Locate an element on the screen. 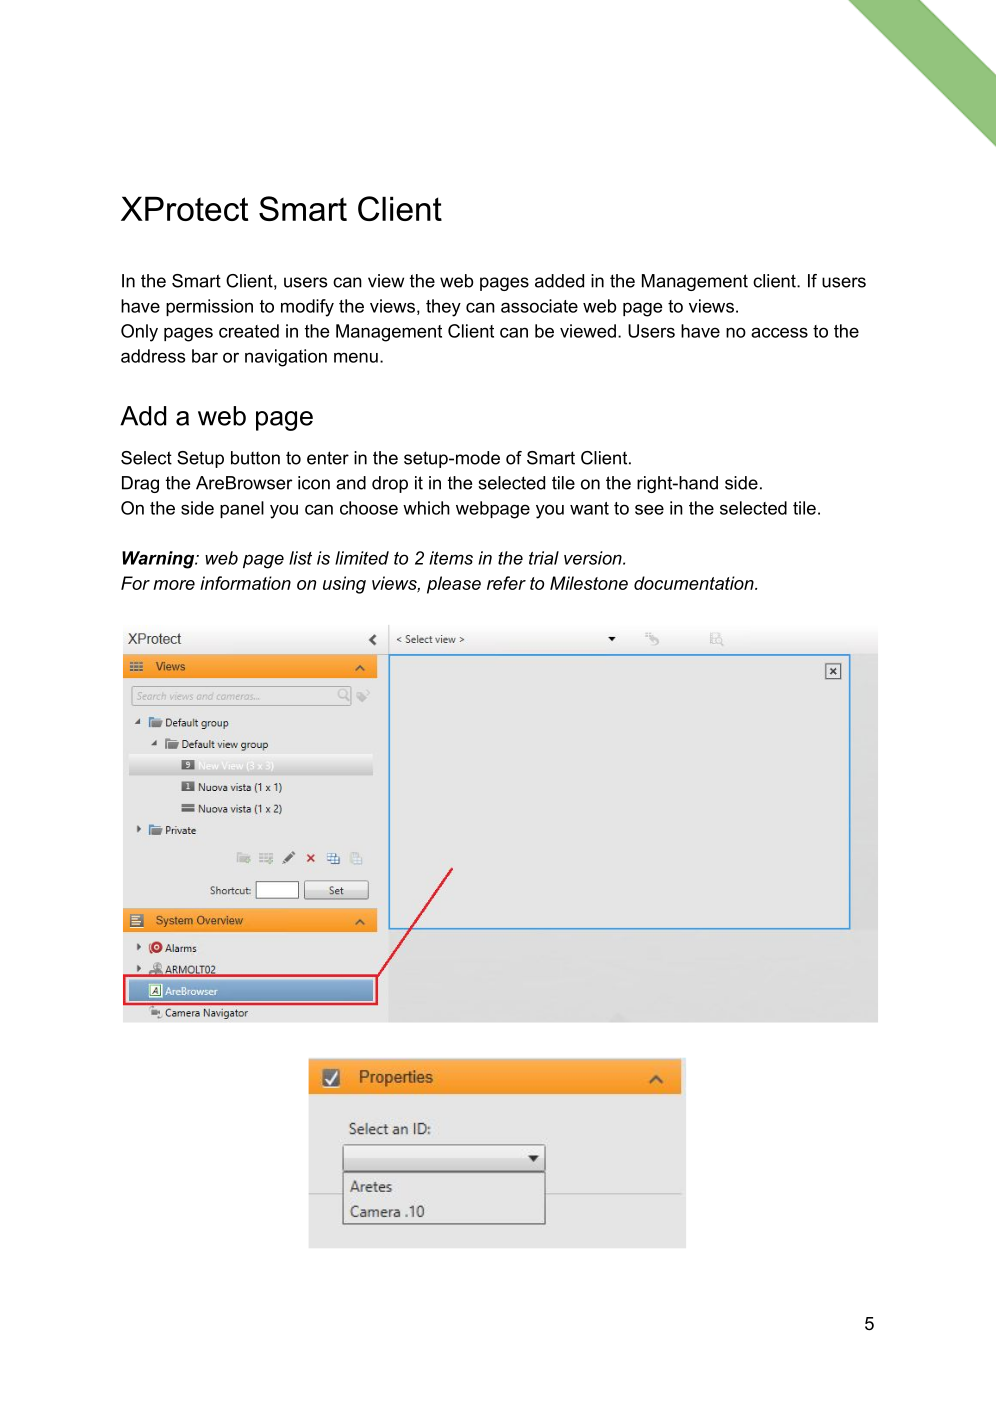 This screenshot has width=996, height=1409. added is located at coordinates (559, 281).
